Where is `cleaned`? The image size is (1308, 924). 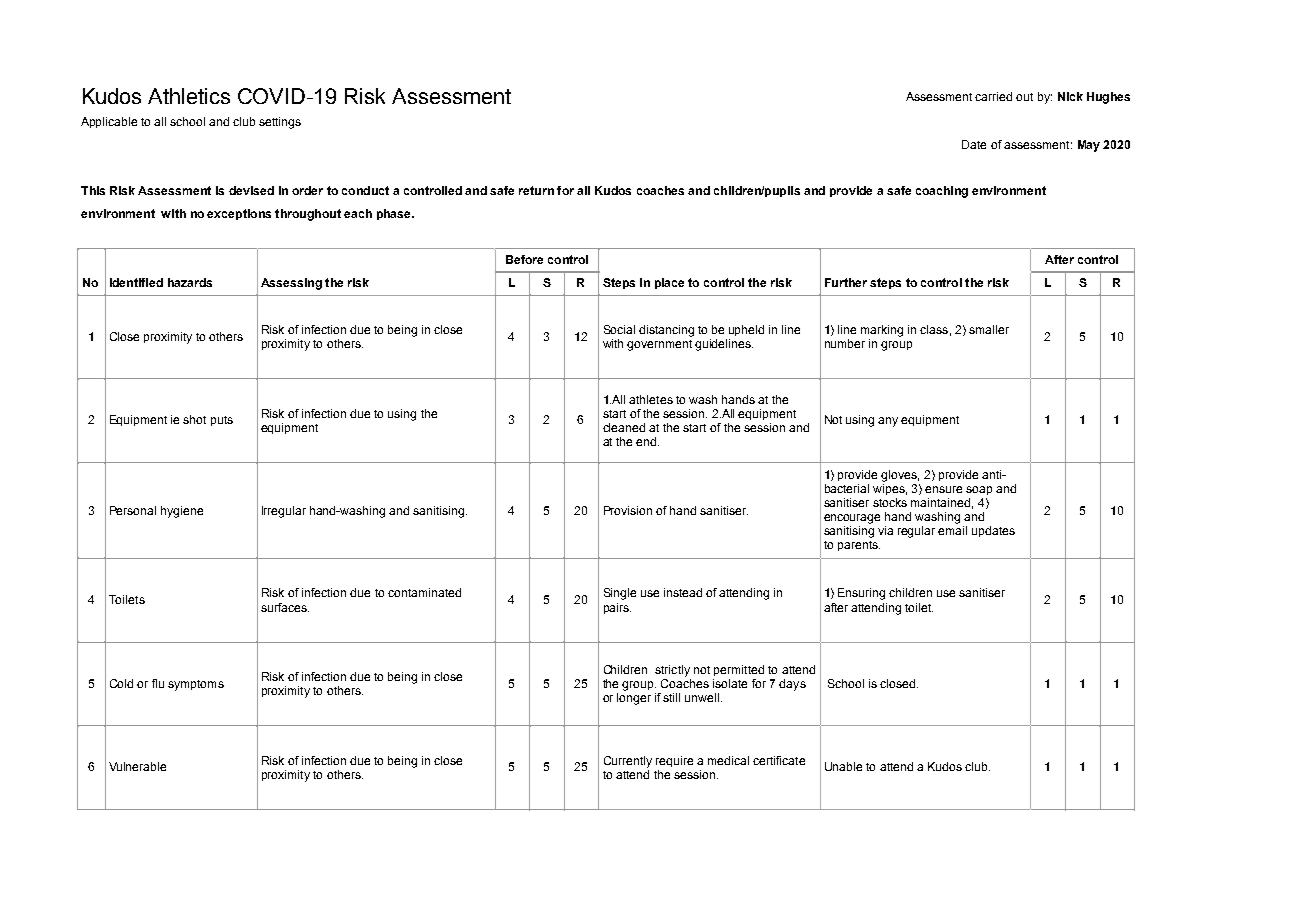
cleaned is located at coordinates (624, 427).
